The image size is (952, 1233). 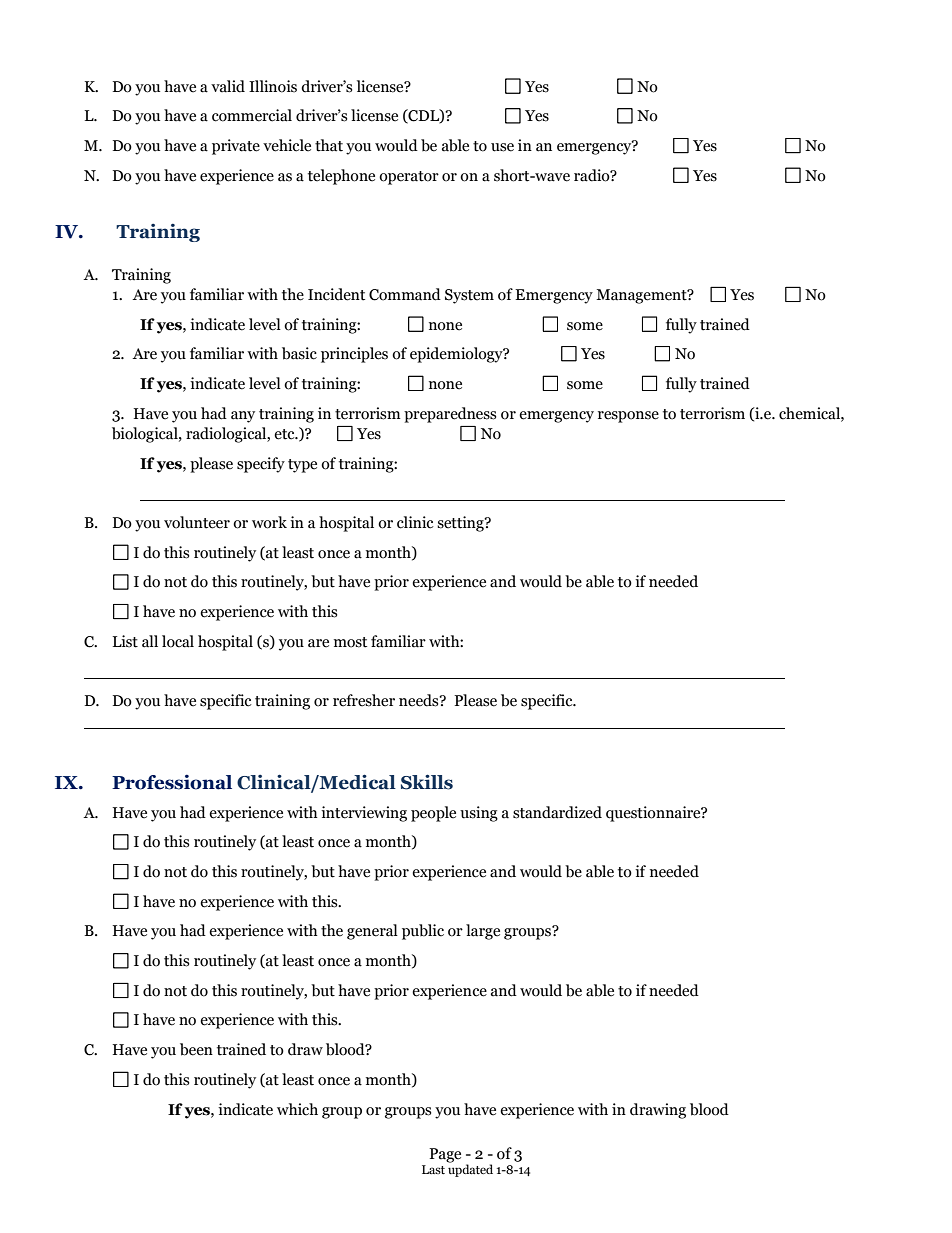 I want to click on updated, so click(x=470, y=1169).
